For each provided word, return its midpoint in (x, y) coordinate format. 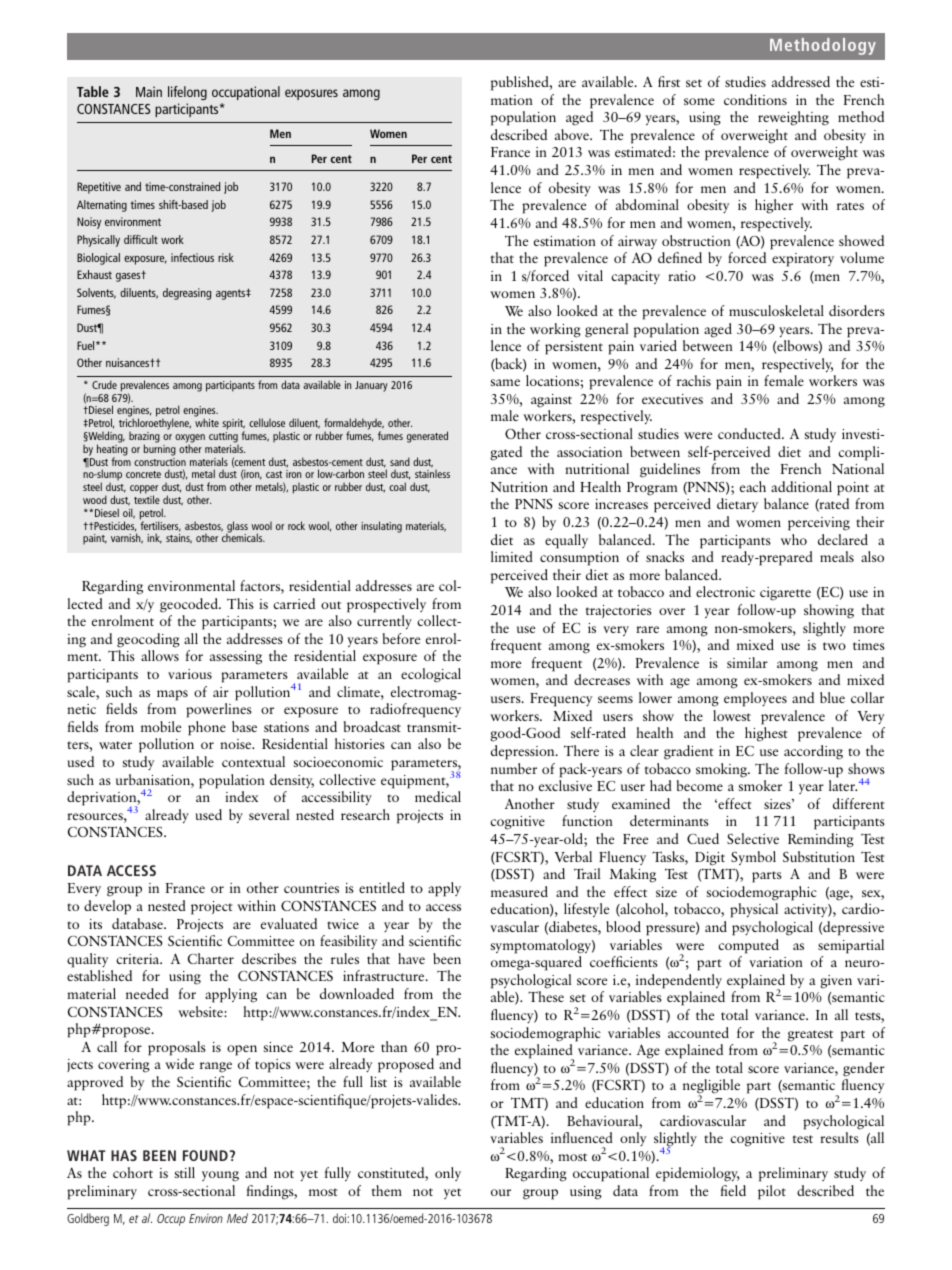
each (753, 486)
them (387, 1190)
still (184, 1172)
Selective (753, 838)
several (269, 814)
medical (438, 796)
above (573, 134)
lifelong (187, 93)
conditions (755, 99)
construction (160, 462)
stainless (432, 474)
